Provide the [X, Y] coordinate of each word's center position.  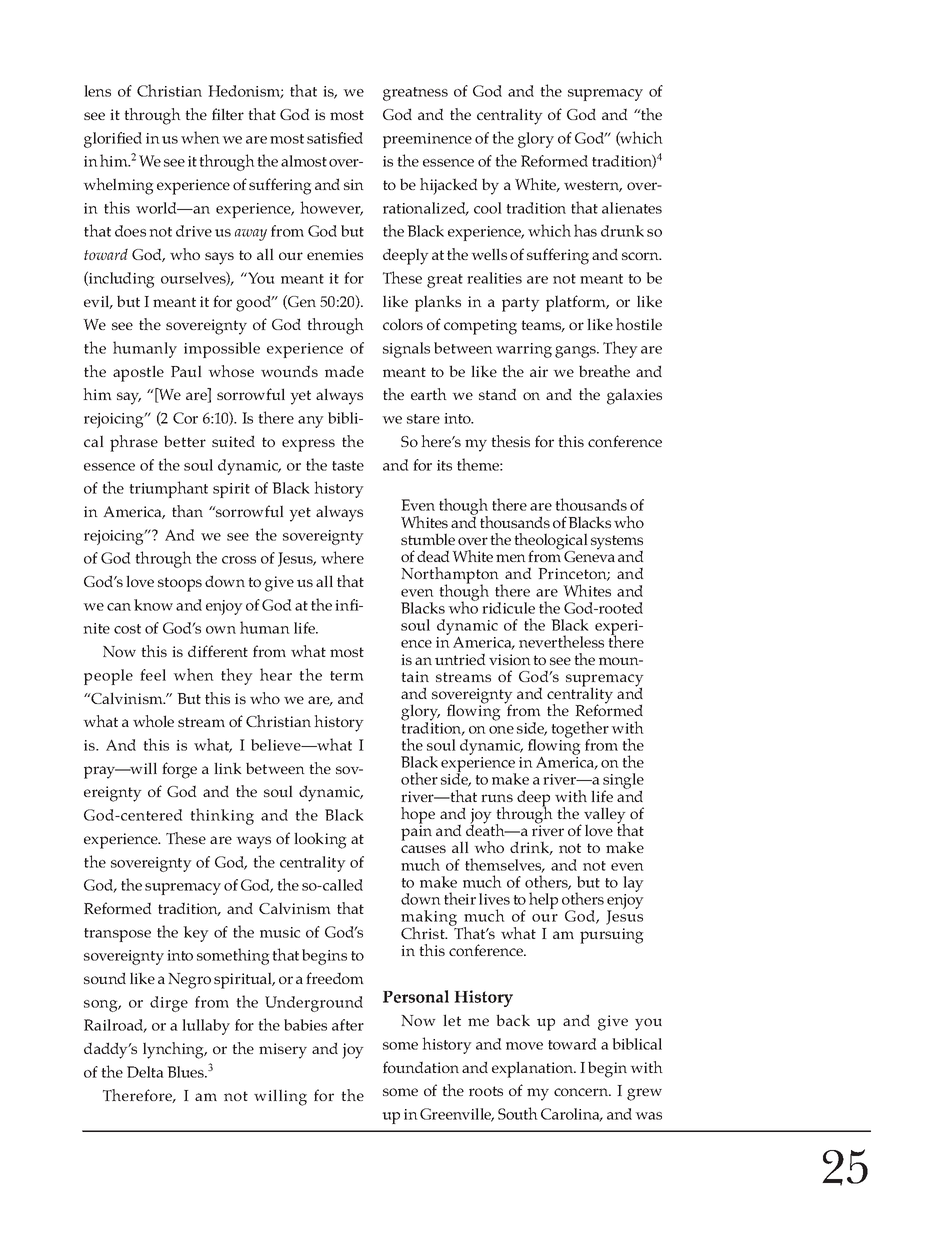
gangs [576, 352]
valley [605, 816]
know [153, 605]
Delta [145, 1072]
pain [416, 832]
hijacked [449, 186]
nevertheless [561, 641]
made [344, 371]
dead [433, 556]
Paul [186, 371]
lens [97, 91]
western [593, 186]
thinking [222, 816]
